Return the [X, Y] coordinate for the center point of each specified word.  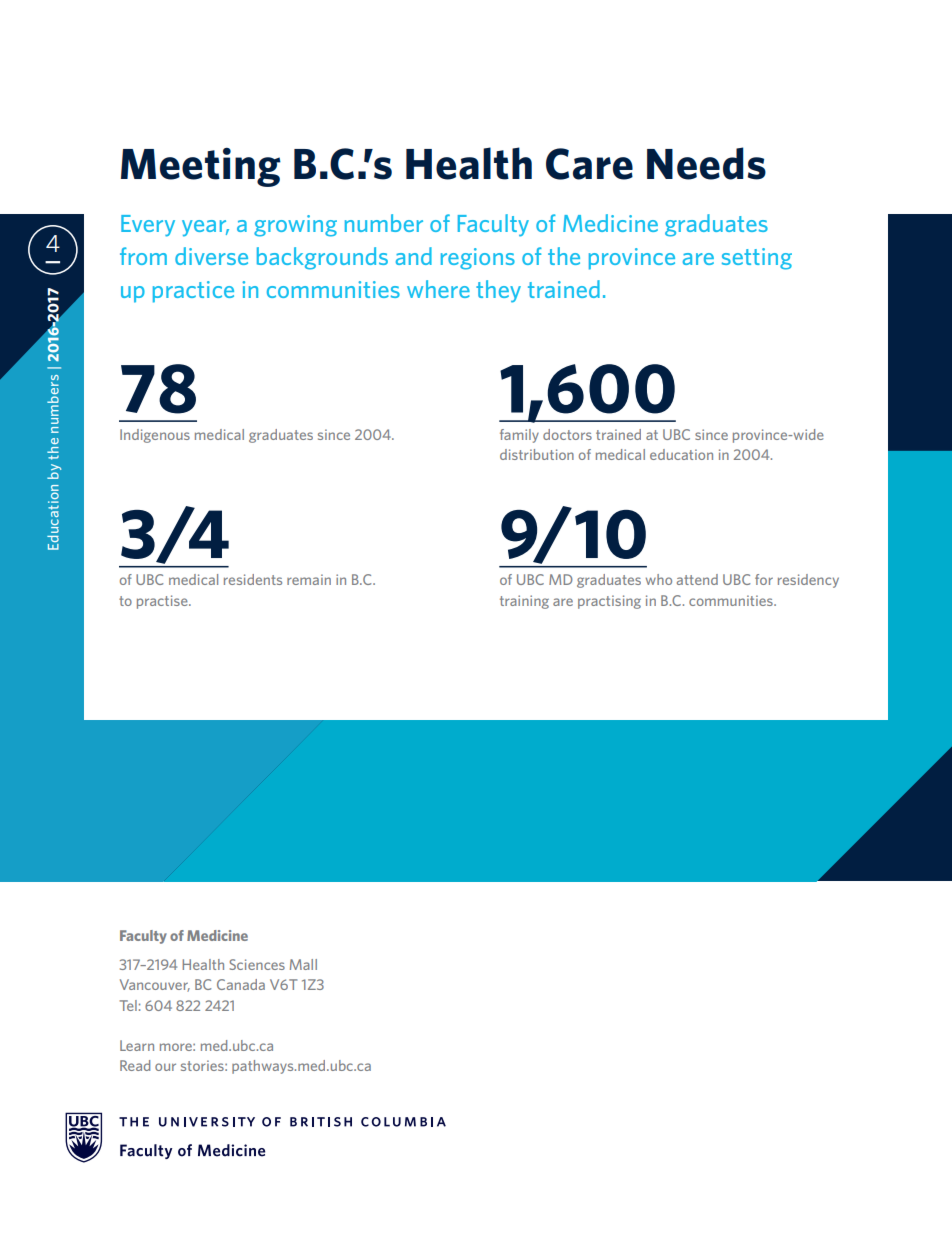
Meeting [201, 167]
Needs [706, 163]
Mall [303, 964]
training [524, 602]
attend [697, 579]
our [165, 1067]
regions [478, 259]
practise [163, 602]
